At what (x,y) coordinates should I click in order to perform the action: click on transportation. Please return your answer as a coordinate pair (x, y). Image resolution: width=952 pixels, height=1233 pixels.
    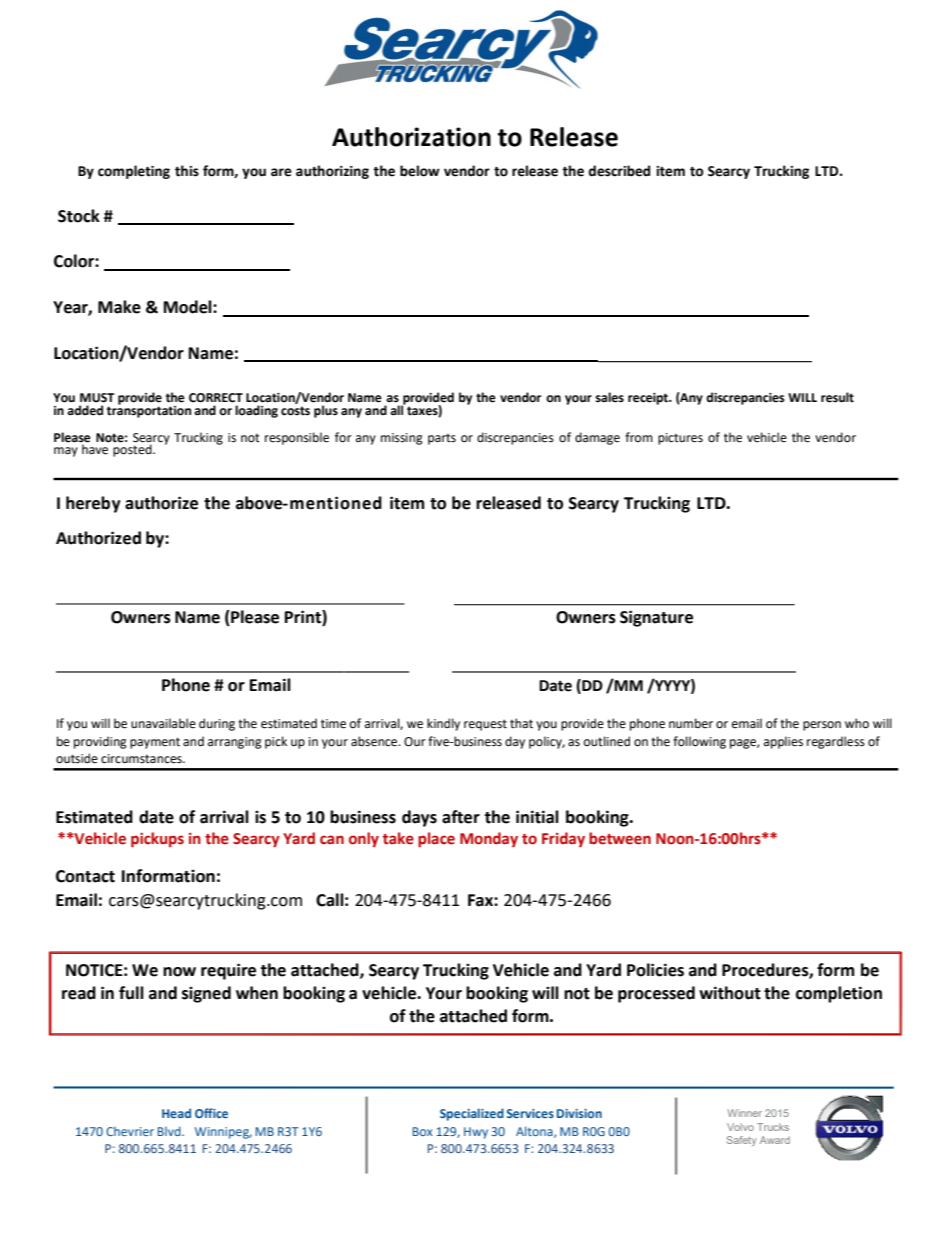
    Looking at the image, I should click on (149, 410).
